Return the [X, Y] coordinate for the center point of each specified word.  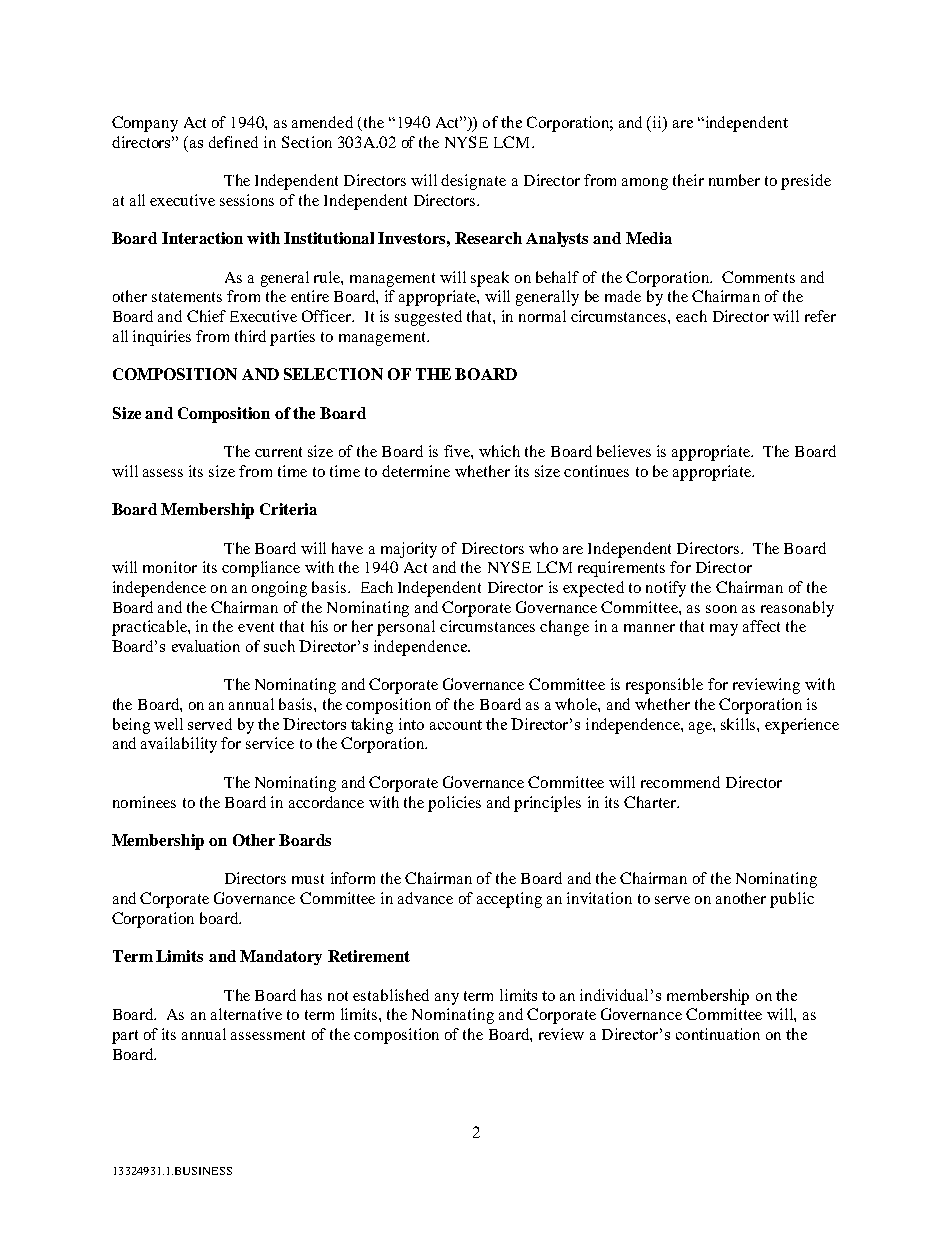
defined [233, 142]
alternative [246, 1014]
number [734, 180]
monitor [170, 567]
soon [721, 609]
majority [409, 550]
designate [473, 182]
